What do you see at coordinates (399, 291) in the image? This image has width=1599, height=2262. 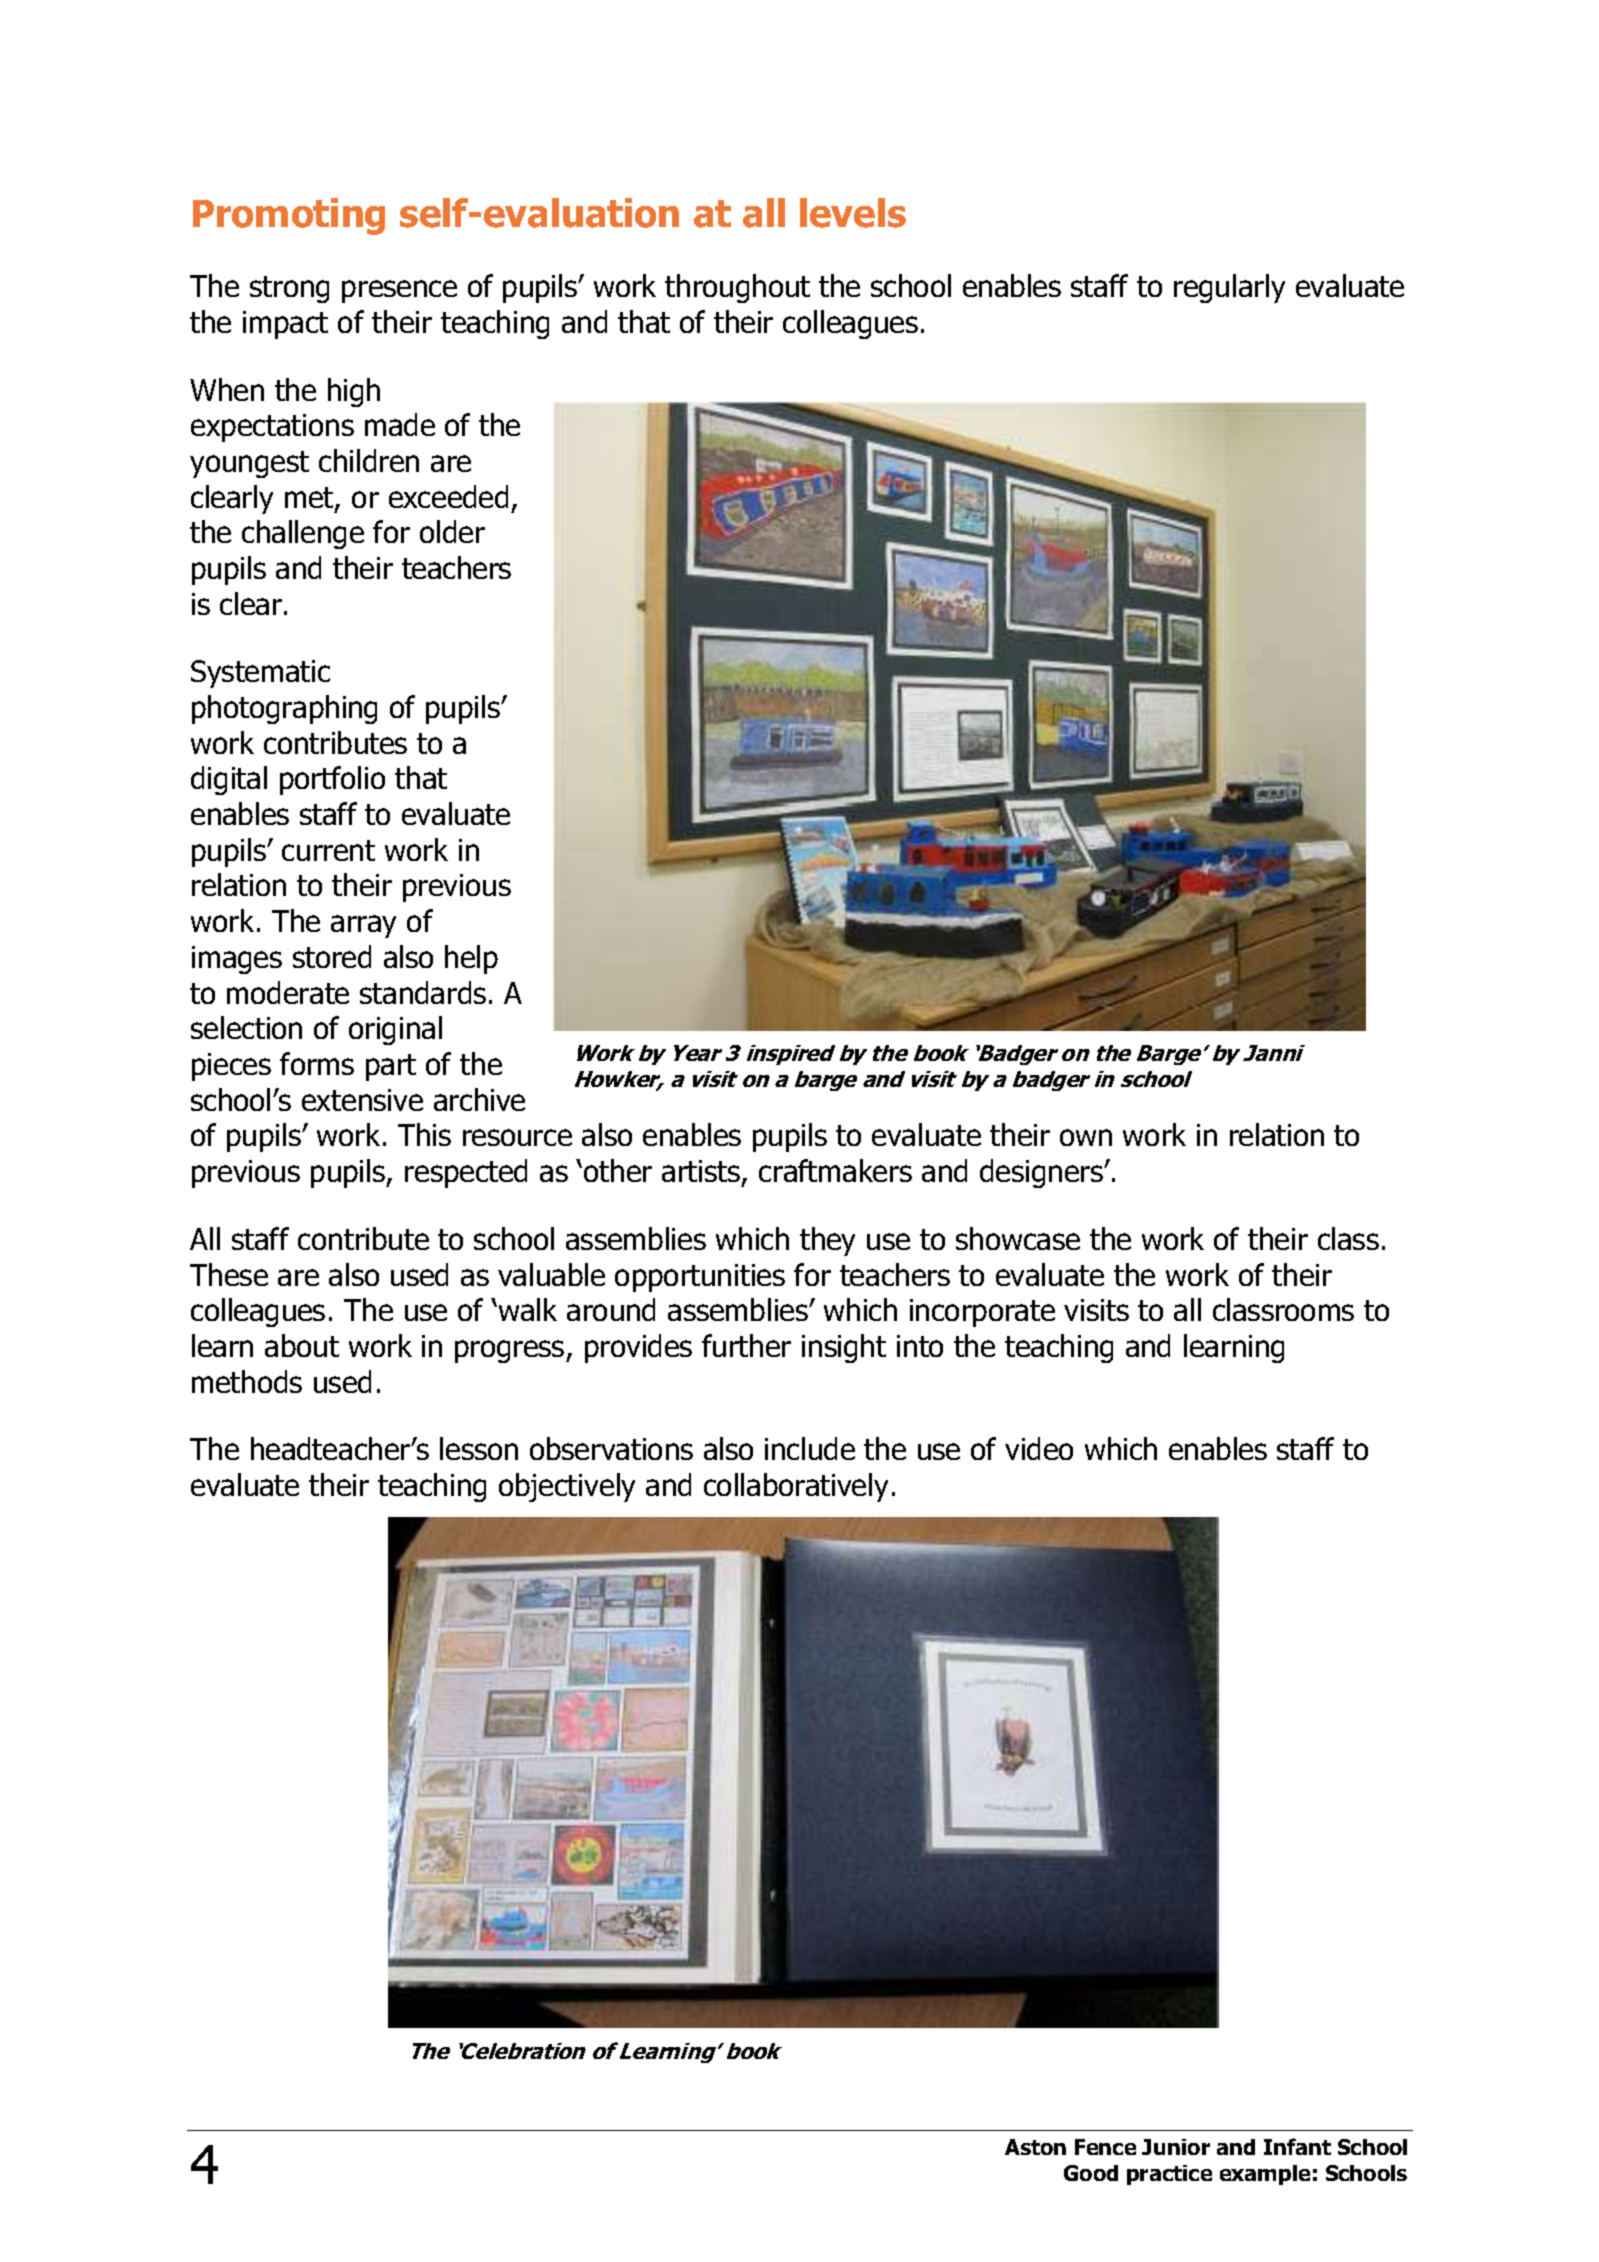 I see `presence` at bounding box center [399, 291].
